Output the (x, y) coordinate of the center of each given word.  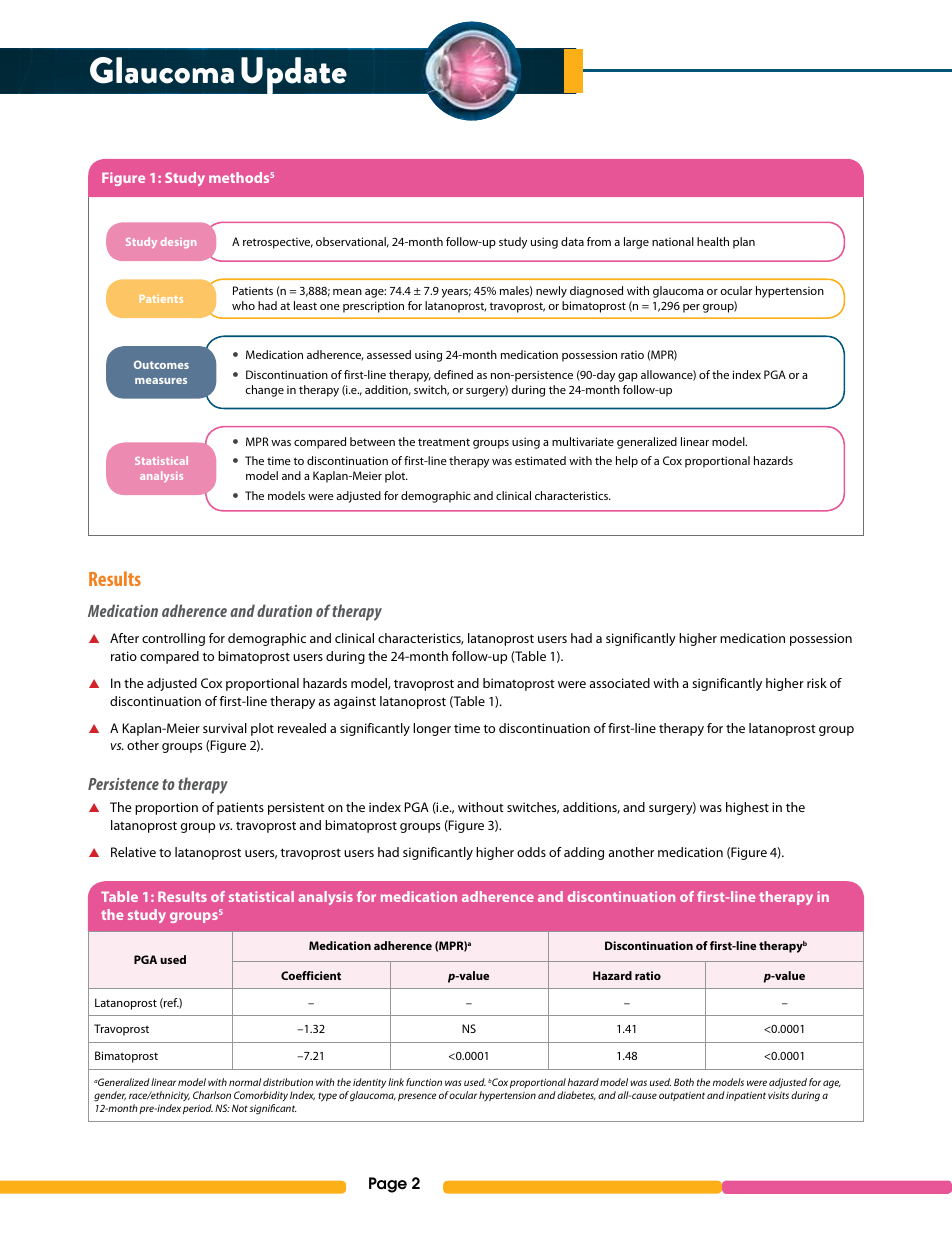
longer (432, 729)
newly (551, 292)
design (178, 242)
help (627, 462)
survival (225, 728)
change (264, 391)
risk (817, 683)
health (713, 241)
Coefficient (311, 975)
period (198, 1109)
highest (747, 808)
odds (531, 852)
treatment (444, 442)
